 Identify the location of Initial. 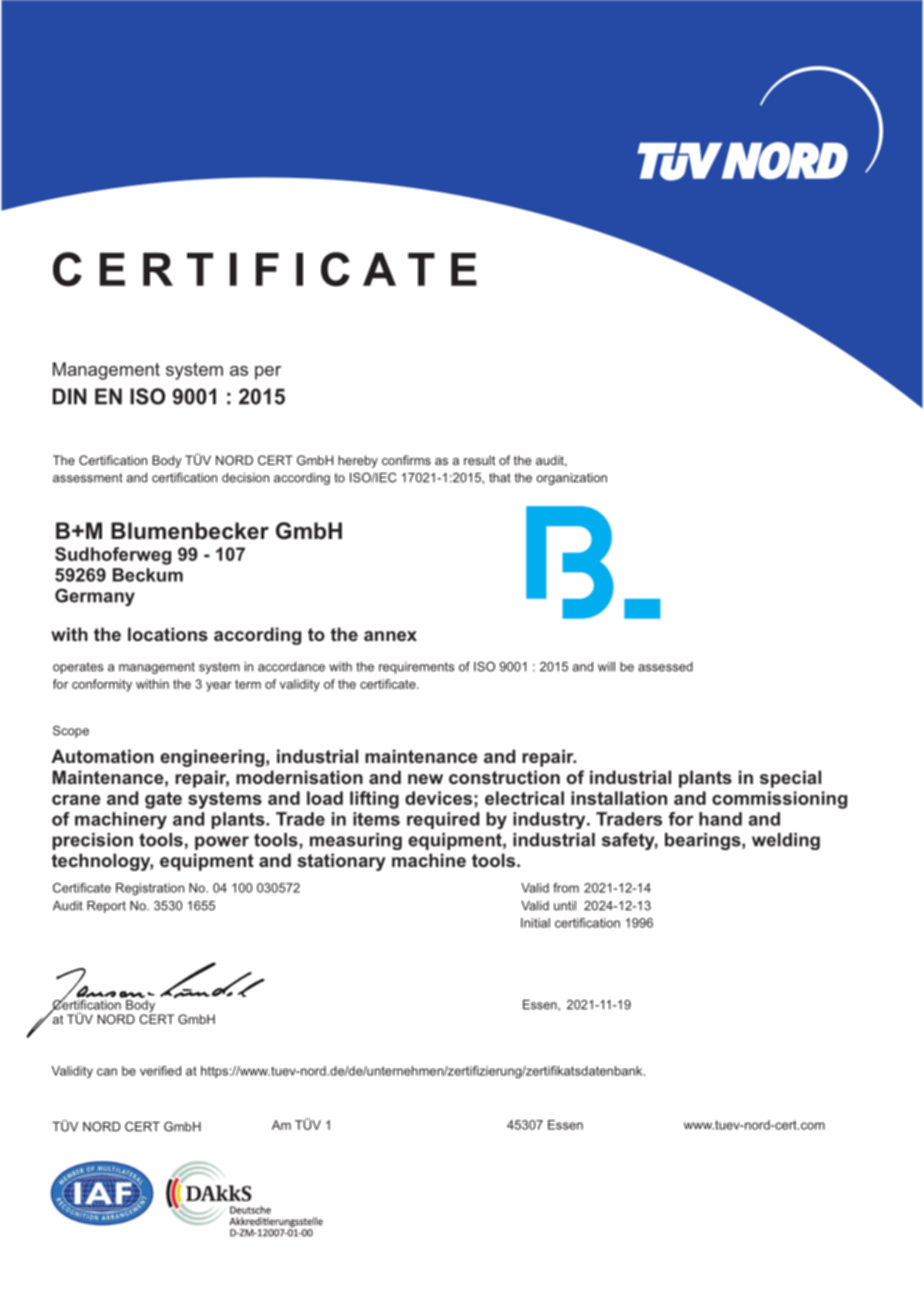
(535, 923).
